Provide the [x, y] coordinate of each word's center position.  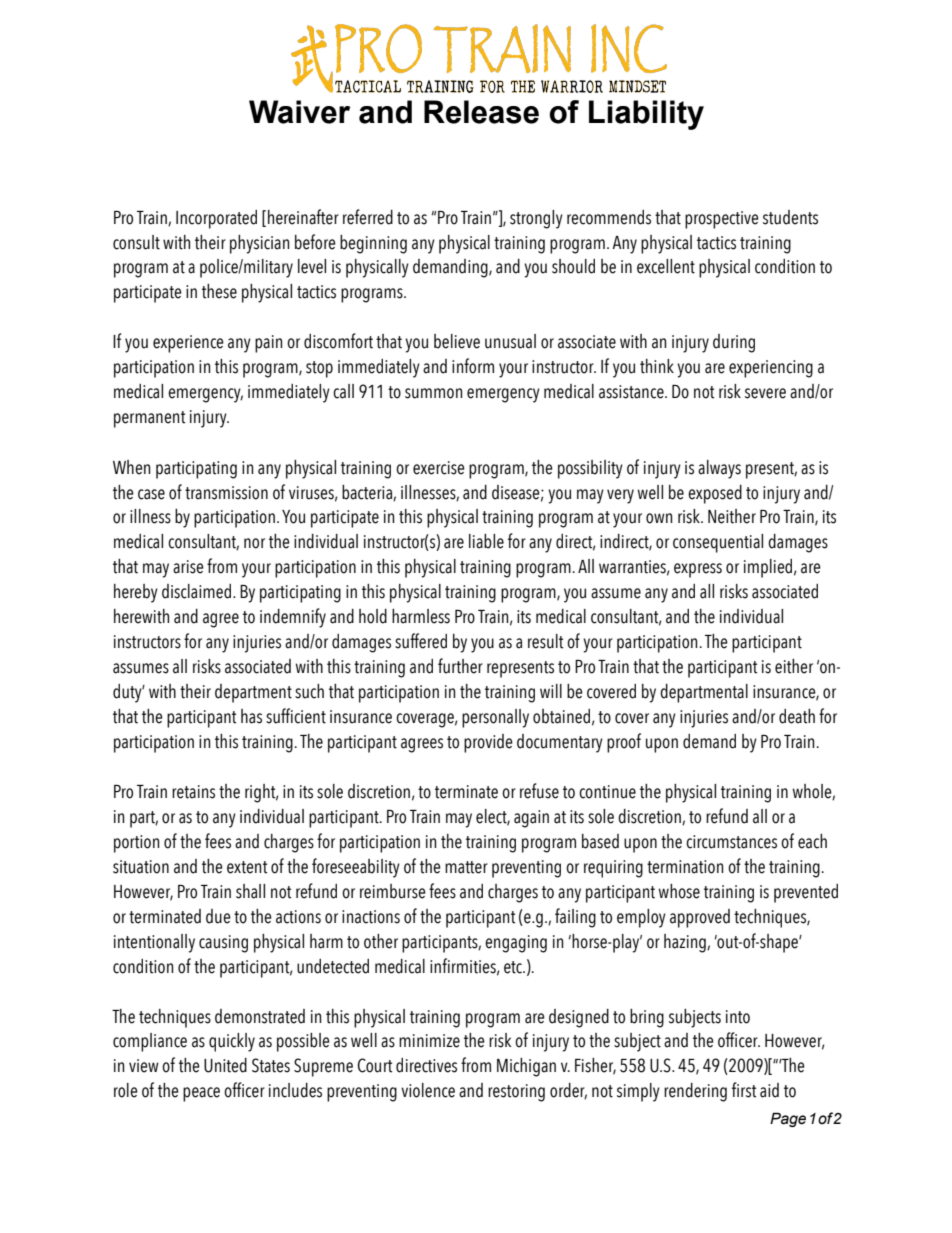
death [797, 716]
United [225, 1065]
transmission [226, 493]
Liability [646, 115]
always [719, 469]
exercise [439, 468]
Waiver [299, 112]
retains [193, 792]
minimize [429, 1041]
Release [481, 112]
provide [488, 743]
